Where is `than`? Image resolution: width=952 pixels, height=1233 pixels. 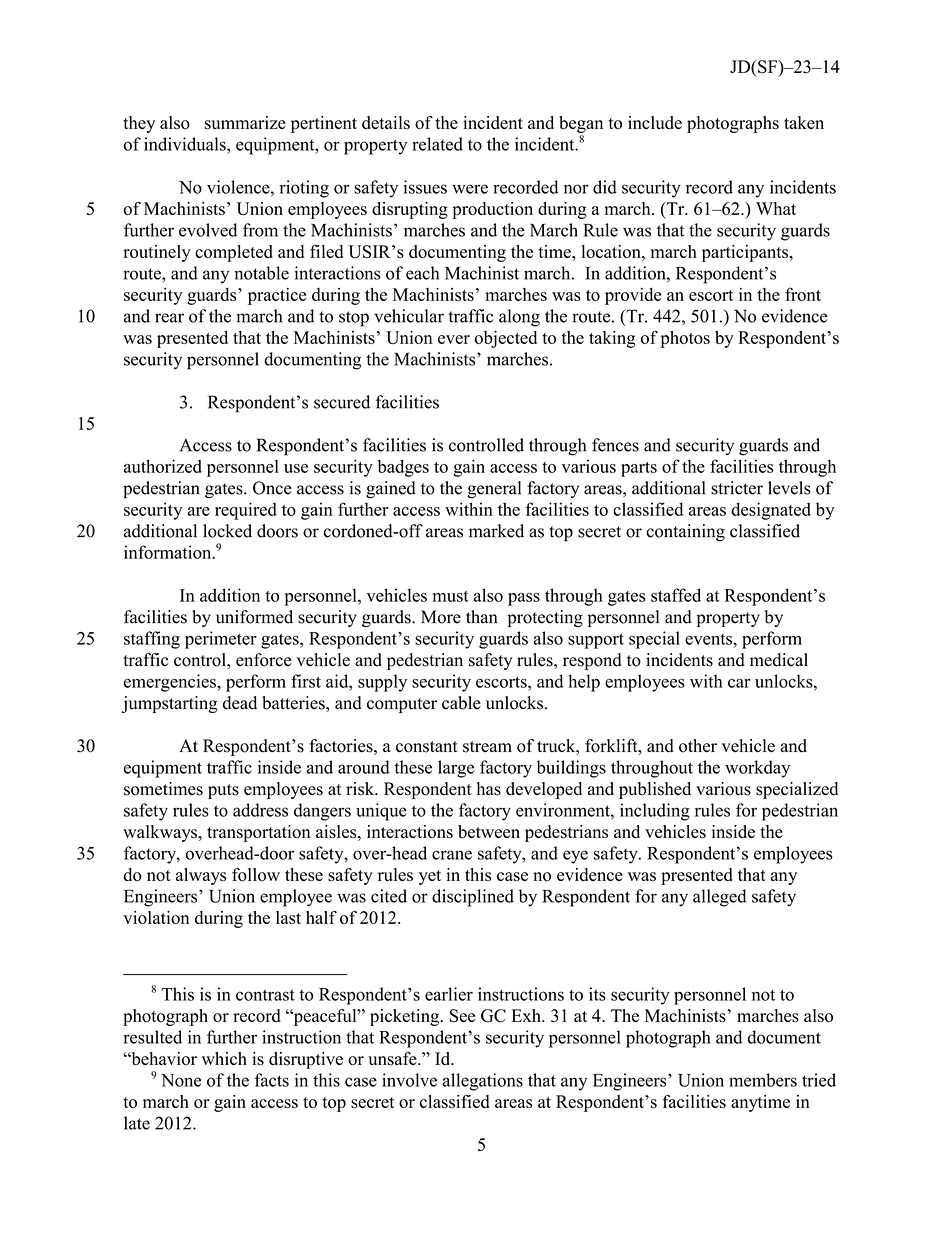
than is located at coordinates (482, 617).
